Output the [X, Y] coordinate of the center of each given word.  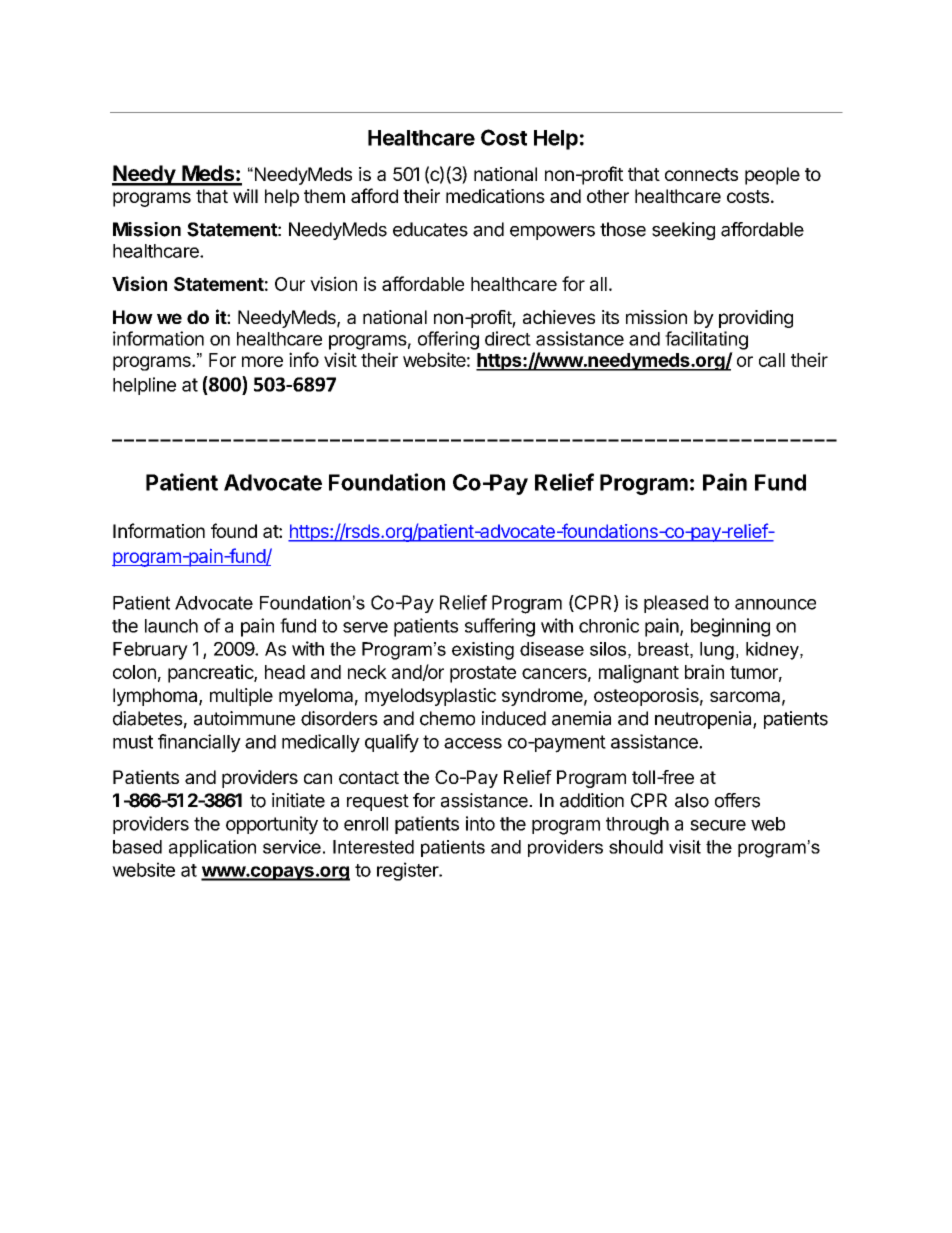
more [262, 361]
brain [704, 671]
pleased [676, 604]
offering [448, 340]
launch [171, 626]
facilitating [706, 340]
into [480, 823]
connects [701, 174]
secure [718, 825]
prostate [483, 674]
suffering [500, 627]
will [245, 196]
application [212, 848]
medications [495, 196]
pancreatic [211, 673]
